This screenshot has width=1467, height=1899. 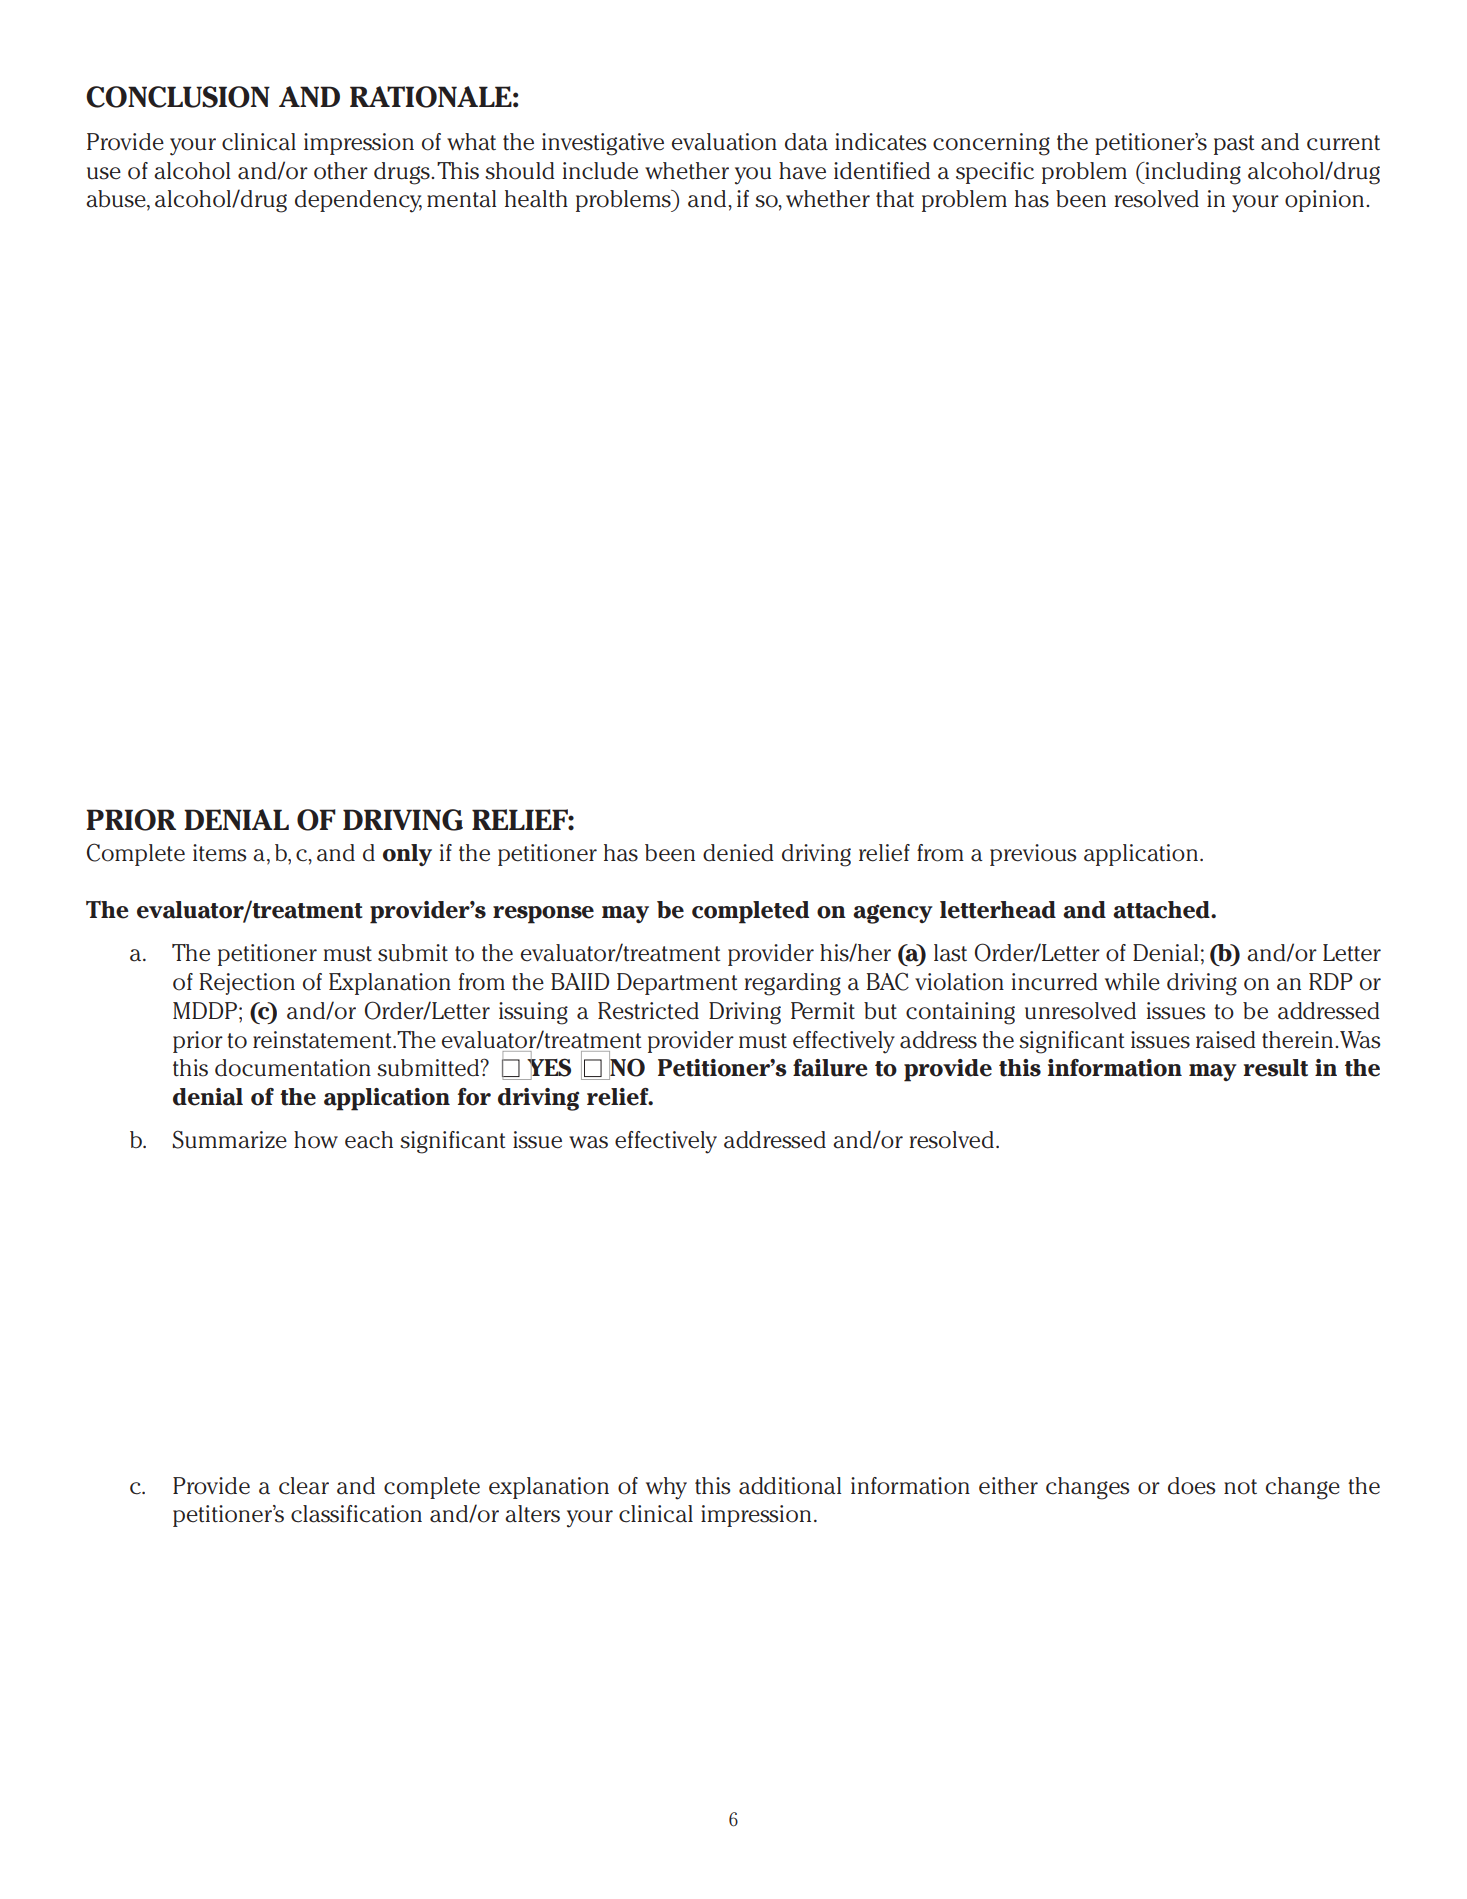 I want to click on result, so click(x=1275, y=1068).
